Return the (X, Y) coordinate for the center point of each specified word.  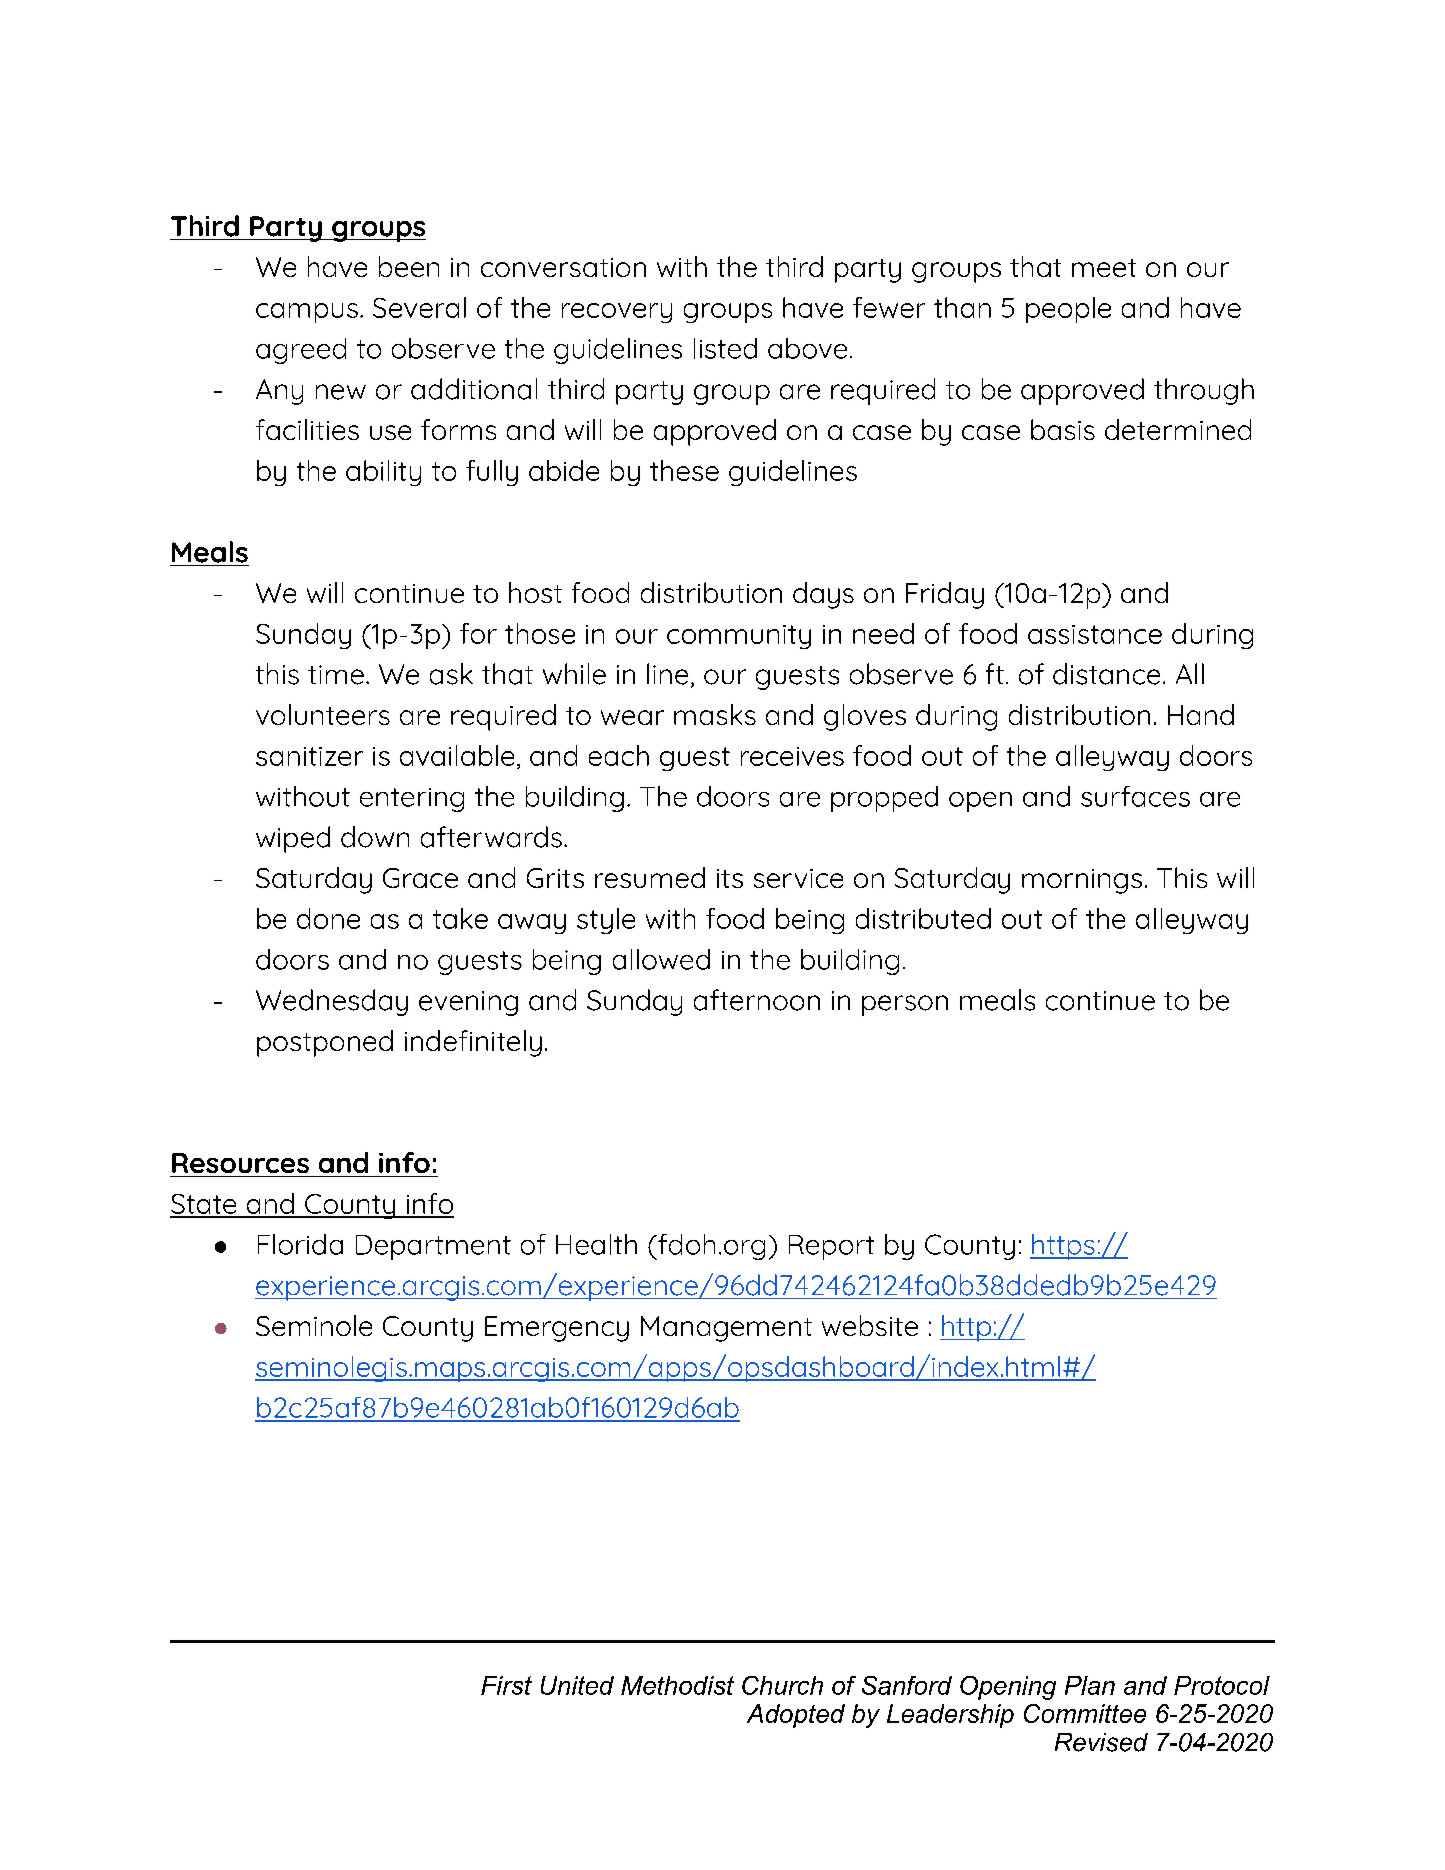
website (870, 1325)
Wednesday (332, 1002)
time (336, 675)
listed (725, 348)
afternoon (757, 1000)
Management (726, 1329)
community (739, 637)
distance (1106, 674)
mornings (1082, 881)
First (506, 1685)
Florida (300, 1244)
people (1068, 310)
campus (307, 313)
